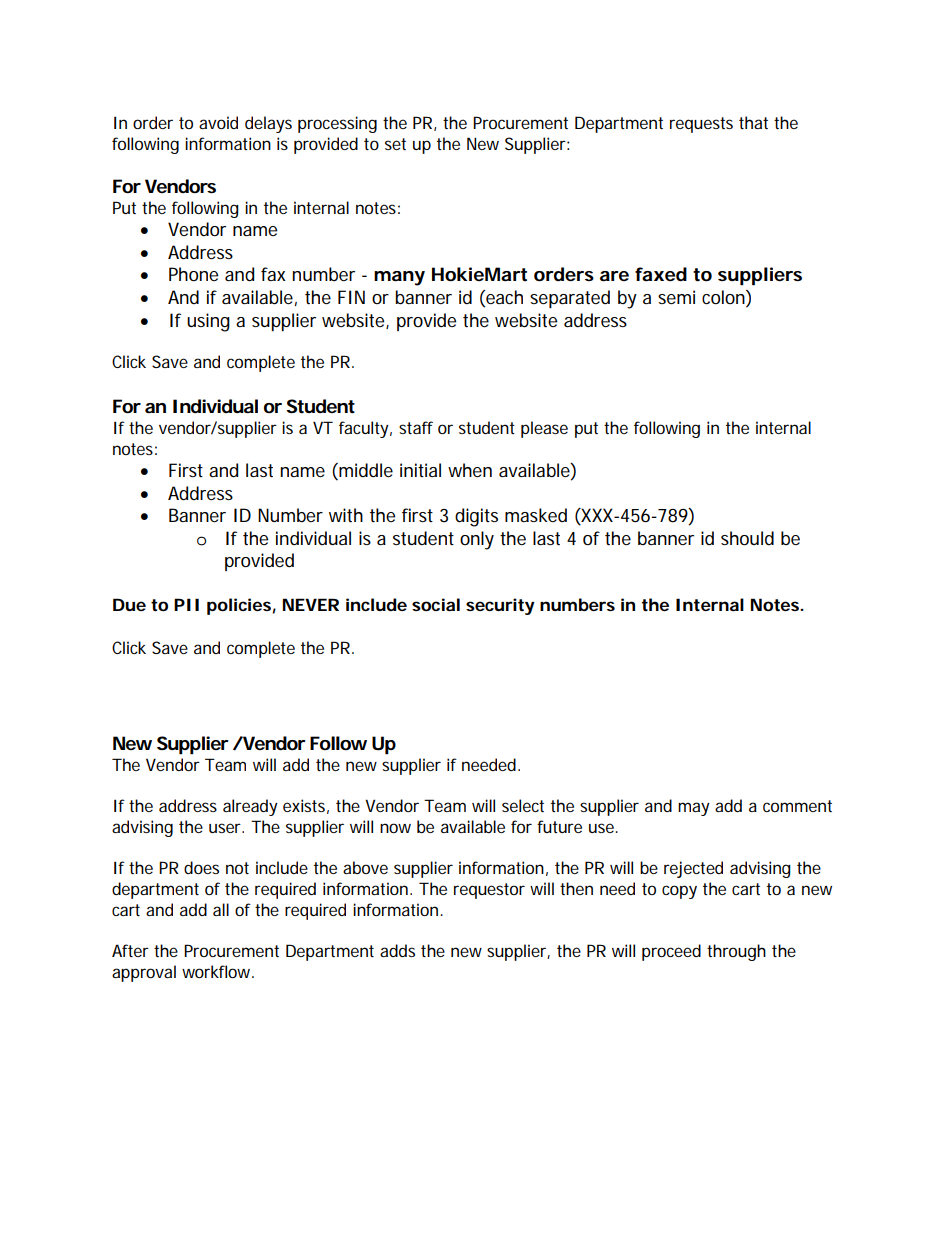  I want to click on using, so click(208, 322).
